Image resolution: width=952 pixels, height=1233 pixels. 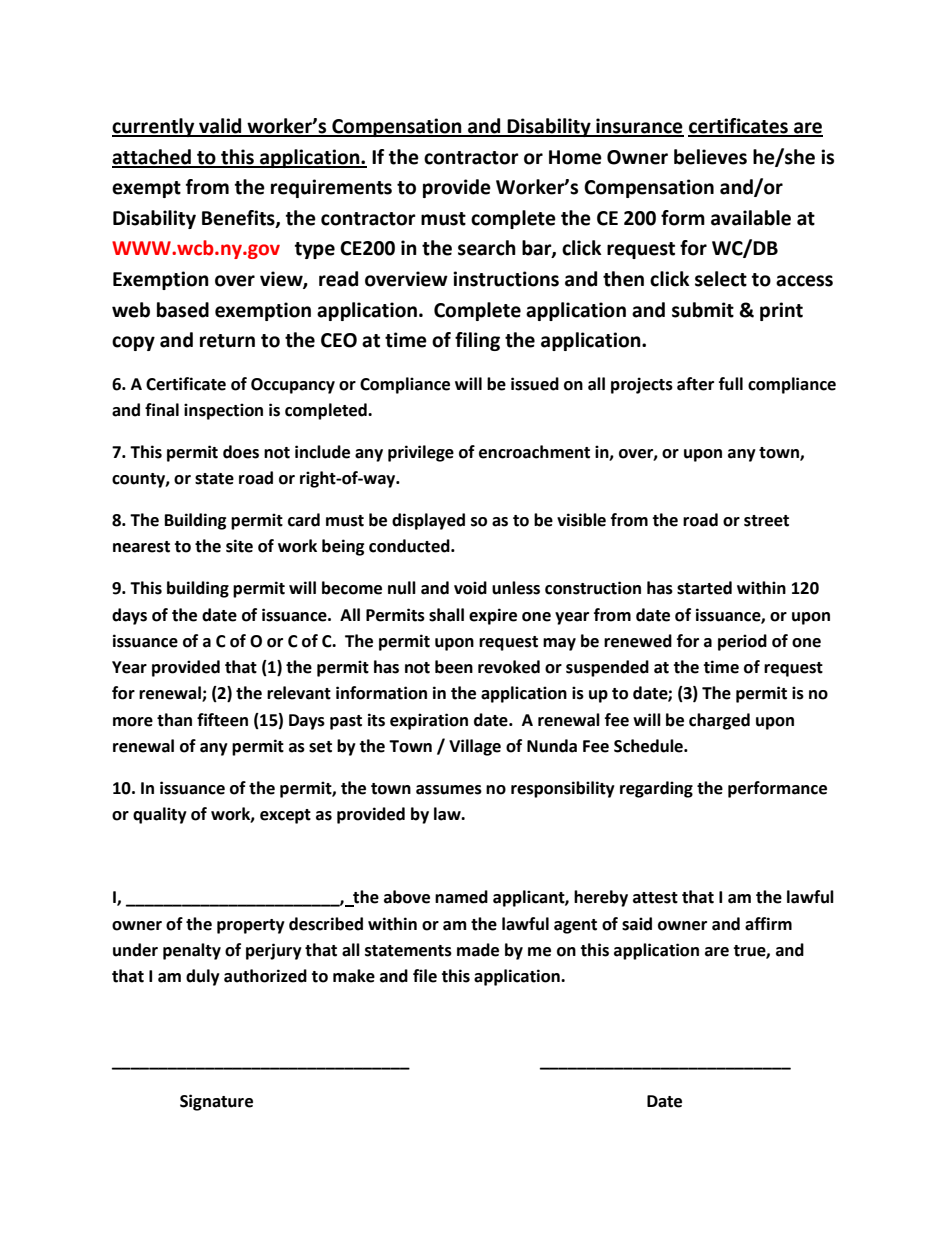 What do you see at coordinates (768, 924) in the image?
I see `affirm` at bounding box center [768, 924].
